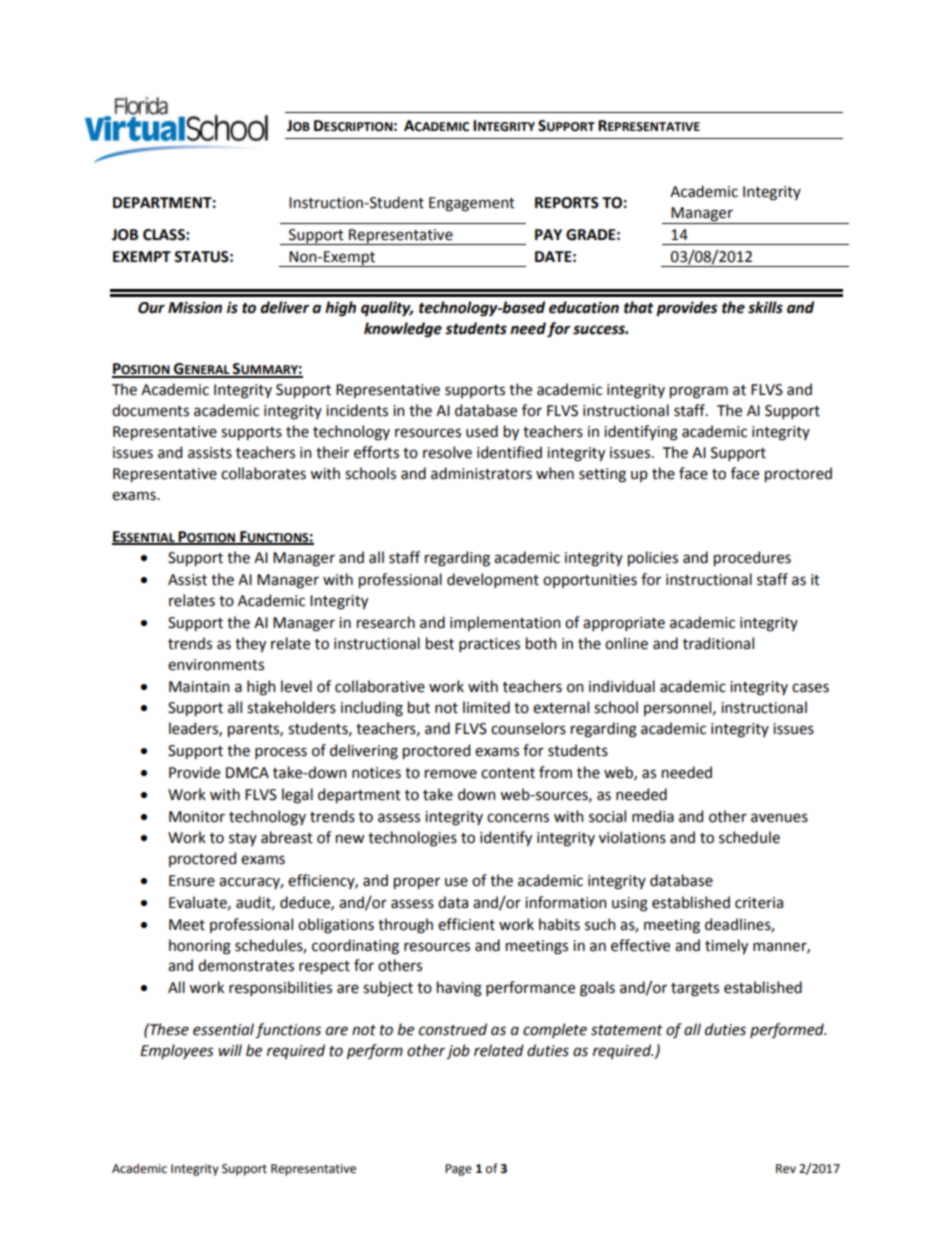  What do you see at coordinates (493, 580) in the page?
I see `development` at bounding box center [493, 580].
